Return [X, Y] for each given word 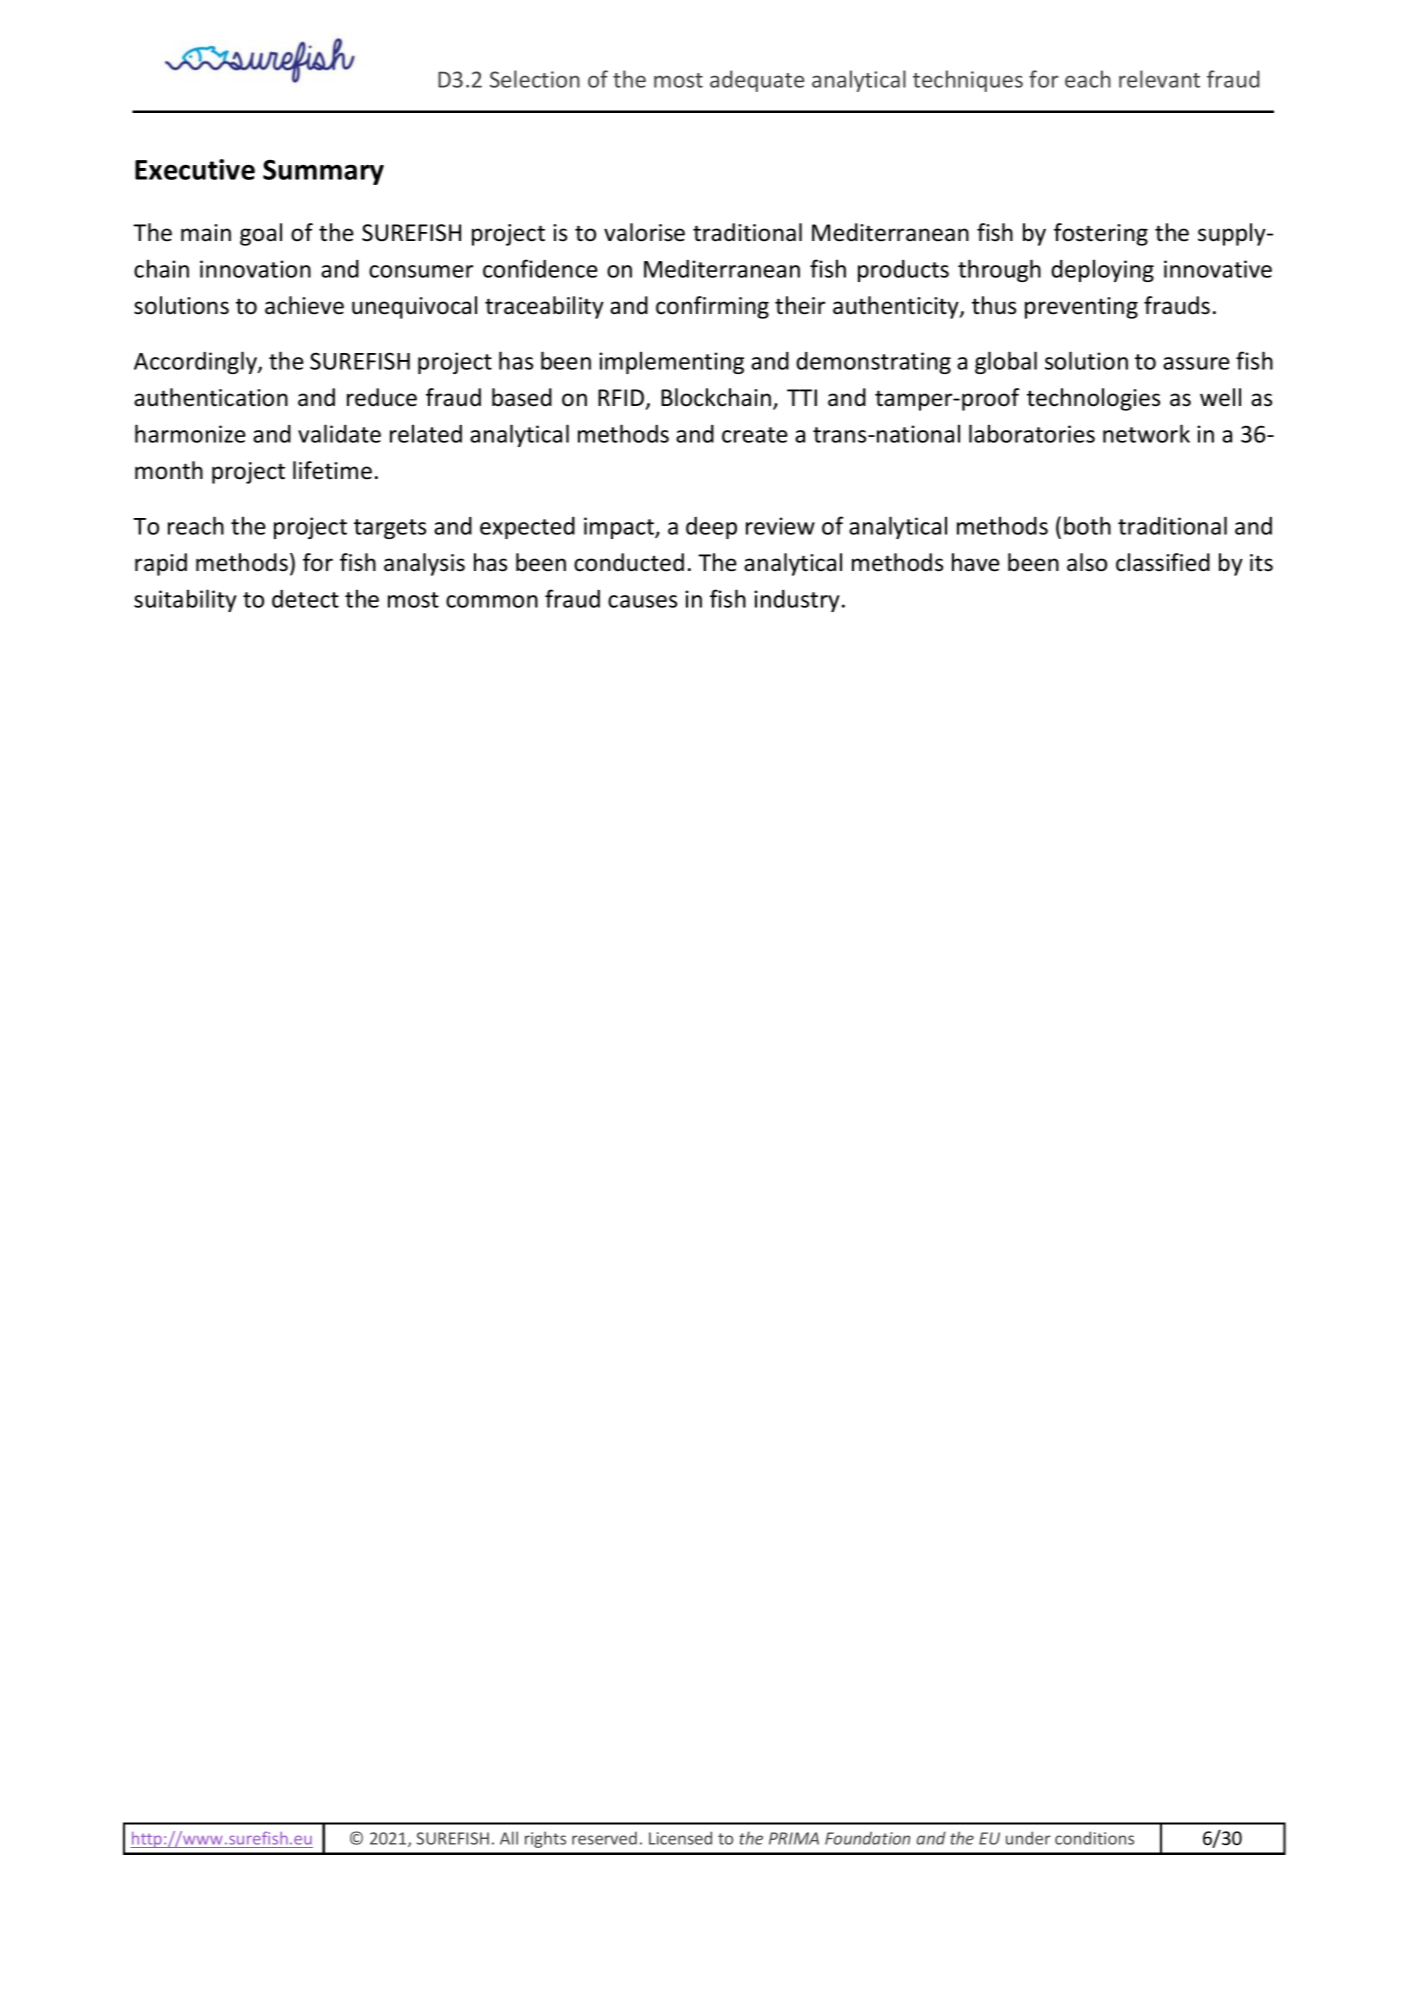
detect [305, 599]
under [1028, 1838]
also [1087, 562]
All [509, 1838]
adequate [757, 81]
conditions [1094, 1838]
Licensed [680, 1838]
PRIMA [794, 1838]
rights [545, 1839]
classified [1163, 562]
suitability [185, 600]
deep [711, 528]
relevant [1159, 79]
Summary [323, 172]
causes [642, 601]
